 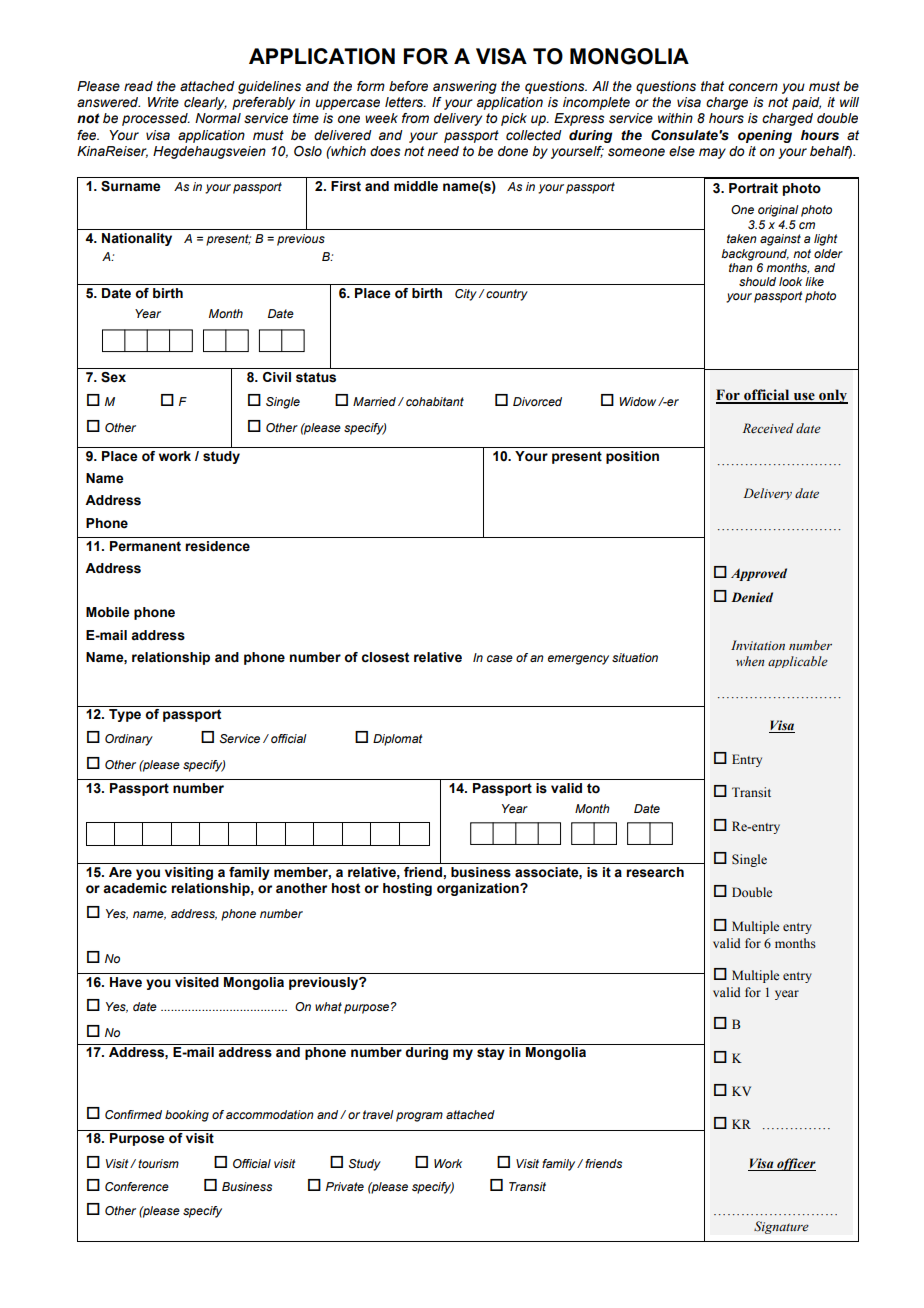 I want to click on organization, so click(x=479, y=889).
